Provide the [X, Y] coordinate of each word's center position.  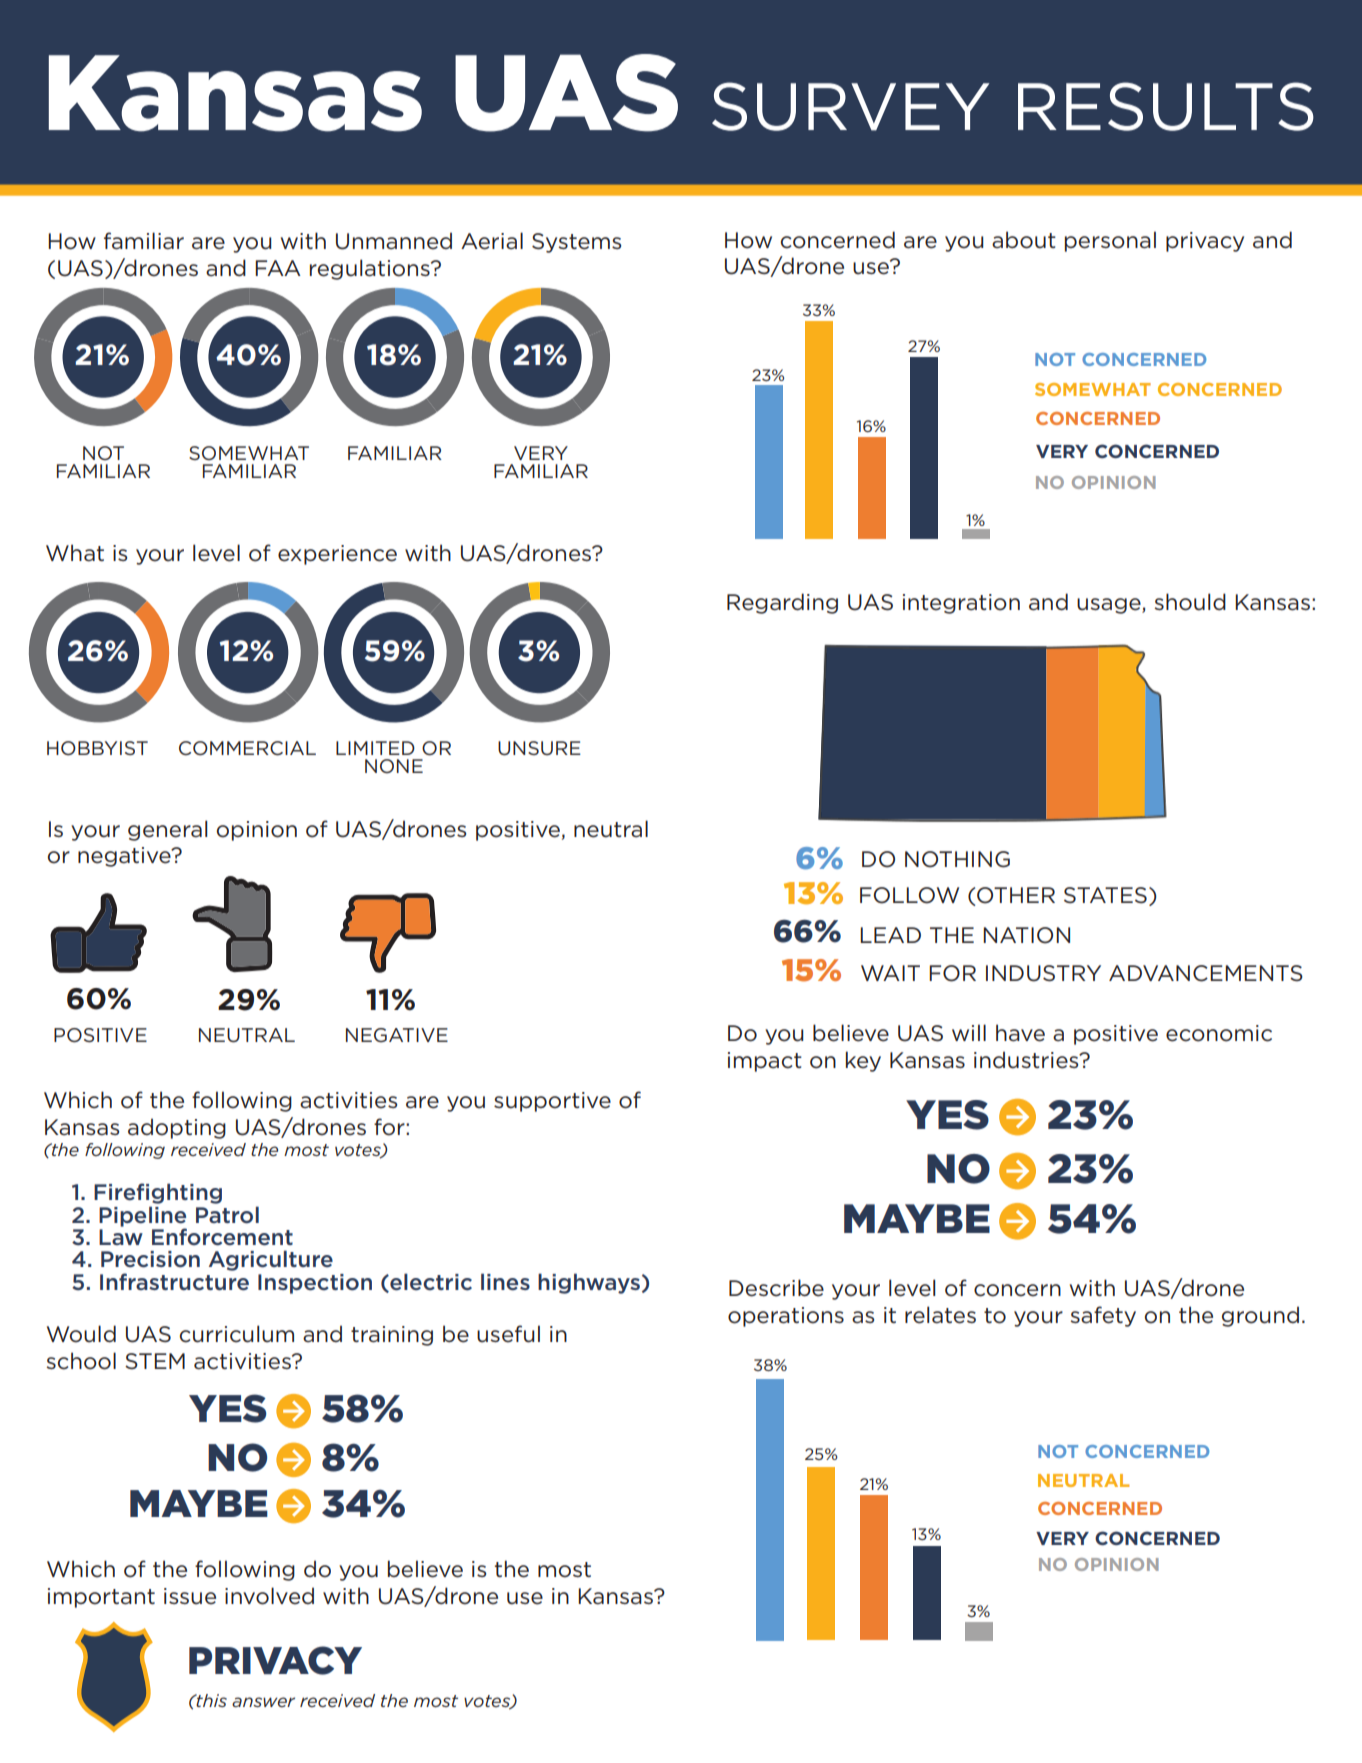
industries [1027, 1060]
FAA [278, 268]
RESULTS [1166, 106]
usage [1110, 606]
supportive [552, 1102]
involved [269, 1596]
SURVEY [850, 106]
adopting [177, 1128]
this [211, 1700]
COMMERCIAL [247, 748]
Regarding [782, 603]
